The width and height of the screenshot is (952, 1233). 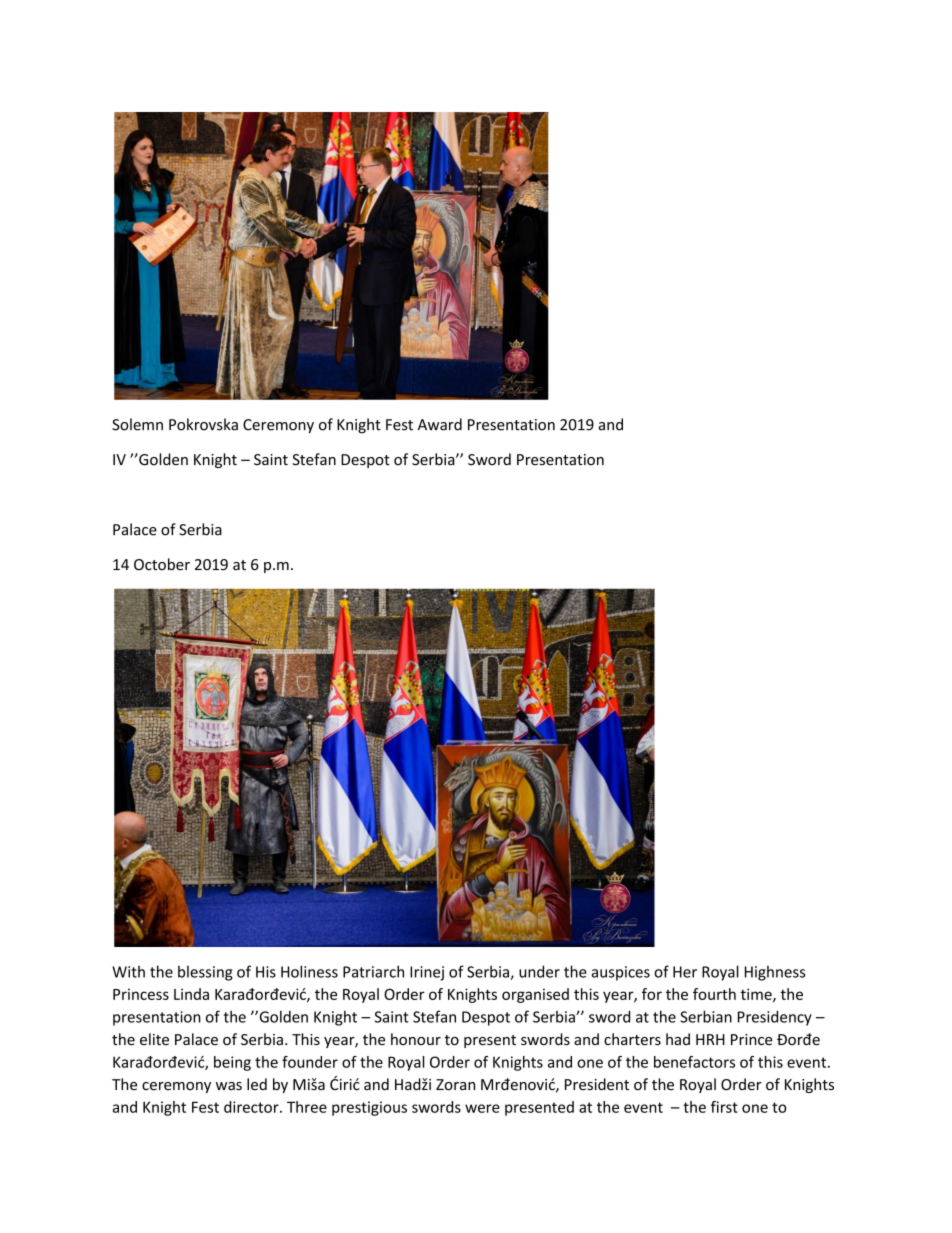 I want to click on Solemn, so click(x=137, y=424).
